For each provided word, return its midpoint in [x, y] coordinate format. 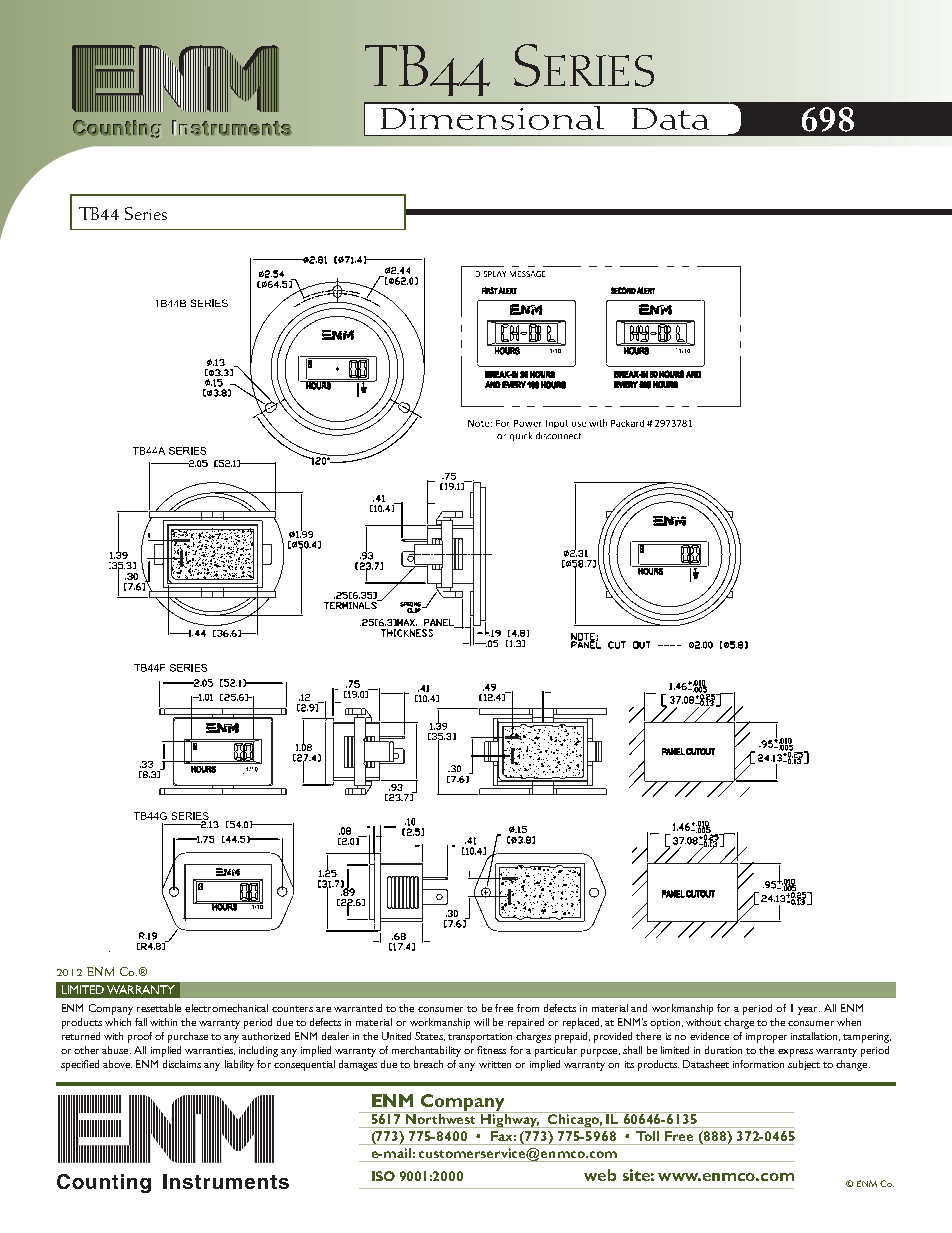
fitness [491, 1050]
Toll [647, 1136]
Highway [510, 1120]
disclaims [182, 1064]
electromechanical [226, 1008]
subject [804, 1065]
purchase [188, 1037]
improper [766, 1038]
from [528, 1008]
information [758, 1064]
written [495, 1064]
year [809, 1011]
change [853, 1065]
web [600, 1175]
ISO [383, 1176]
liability [239, 1065]
